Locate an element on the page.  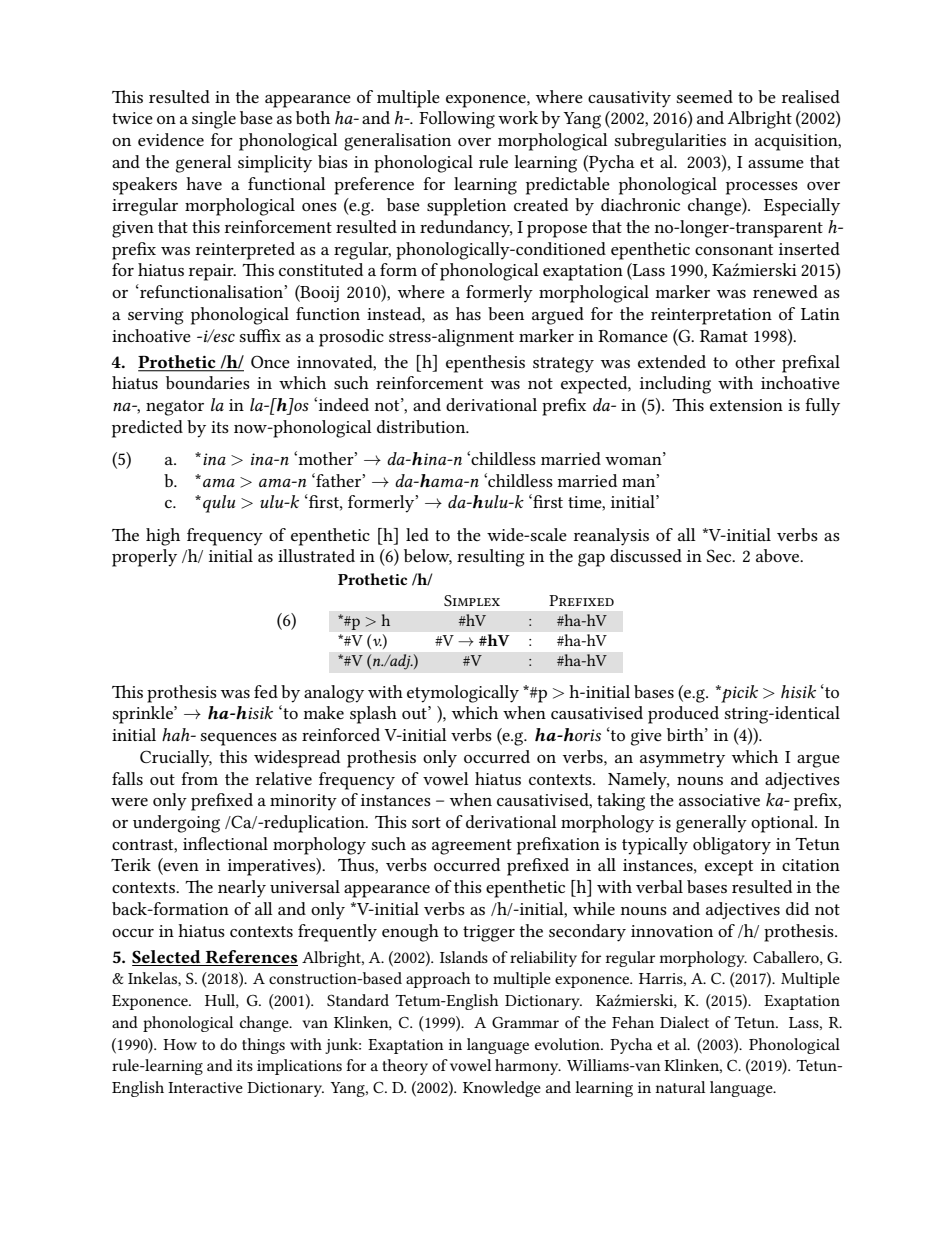
natural is located at coordinates (680, 1087).
